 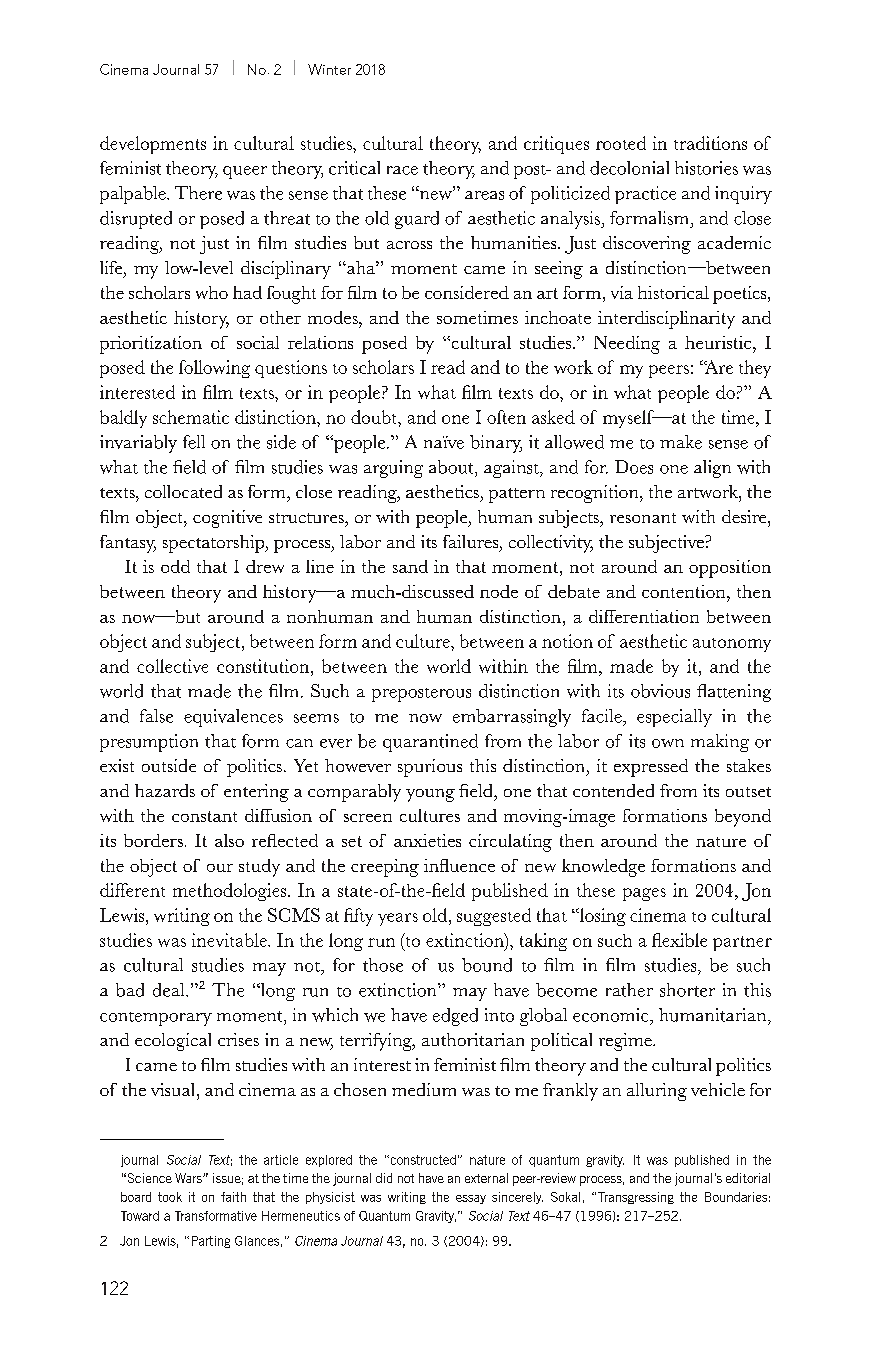 I want to click on following, so click(x=214, y=369).
